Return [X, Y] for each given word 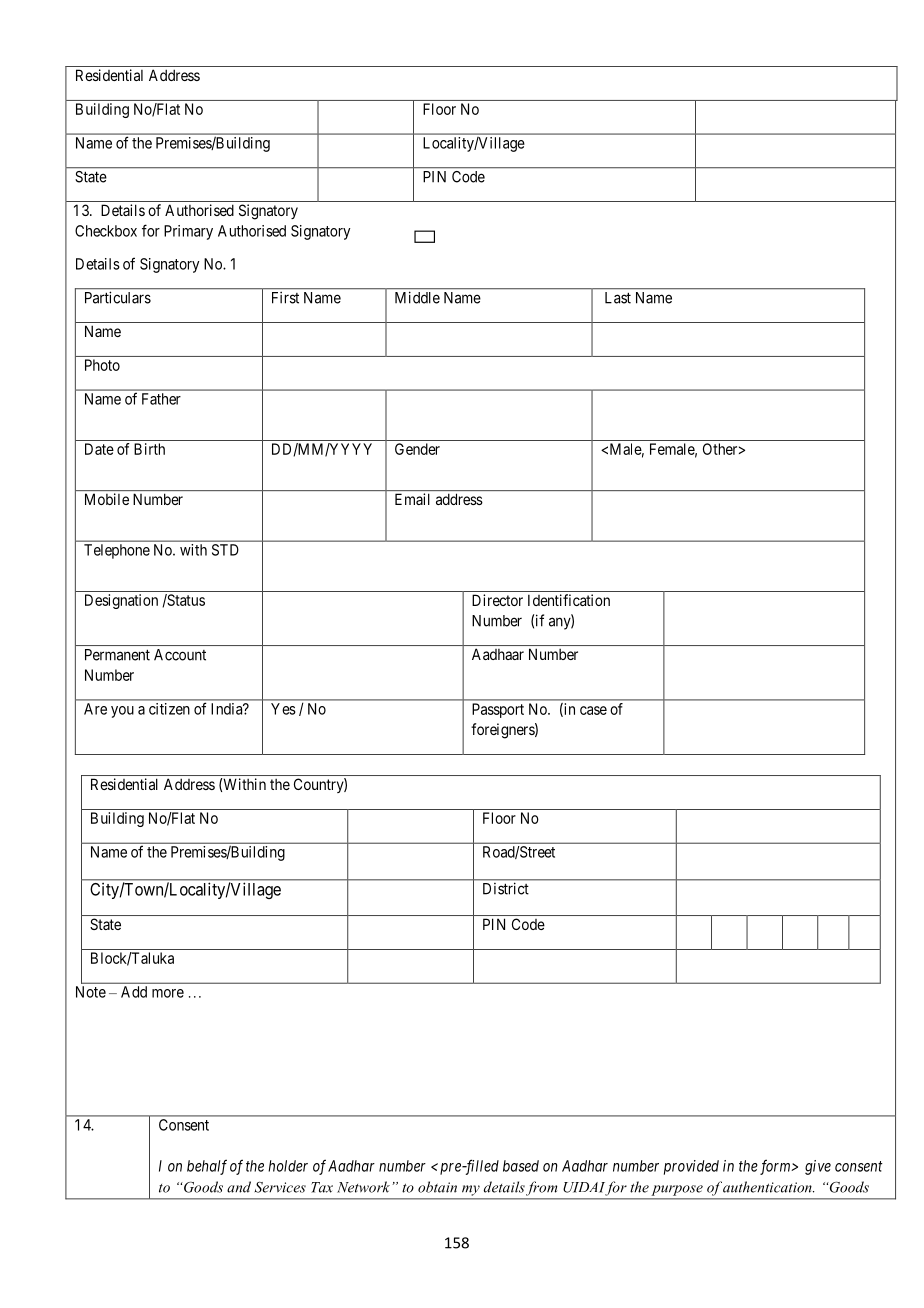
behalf [207, 1167]
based [521, 1166]
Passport [498, 710]
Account [180, 655]
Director [497, 600]
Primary [188, 232]
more [168, 993]
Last [618, 298]
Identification [569, 600]
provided [691, 1167]
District [505, 889]
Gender [417, 449]
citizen [169, 709]
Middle [417, 298]
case [593, 710]
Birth [149, 449]
